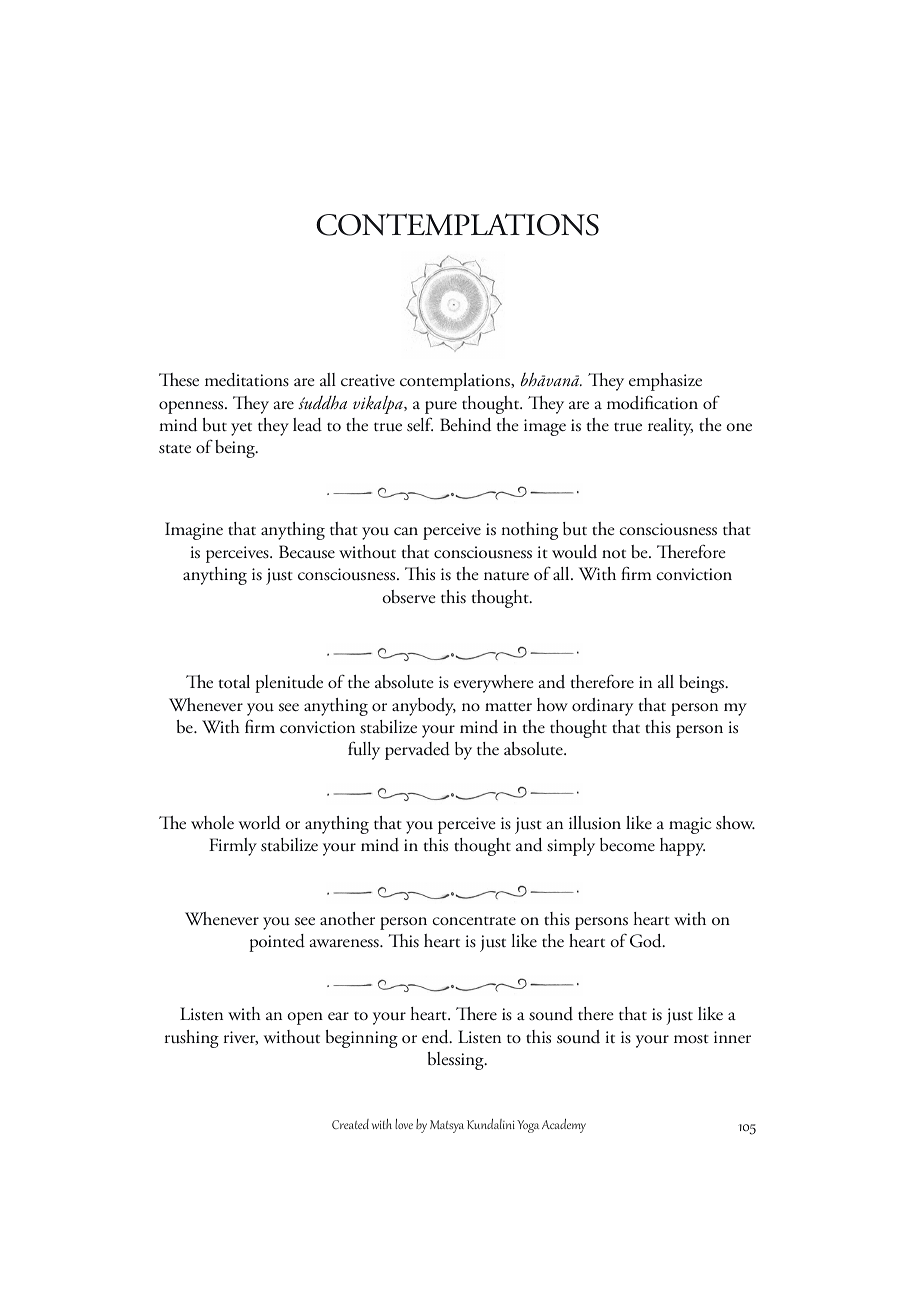 The height and width of the screenshot is (1308, 924). What do you see at coordinates (602, 707) in the screenshot?
I see `ordinary` at bounding box center [602, 707].
